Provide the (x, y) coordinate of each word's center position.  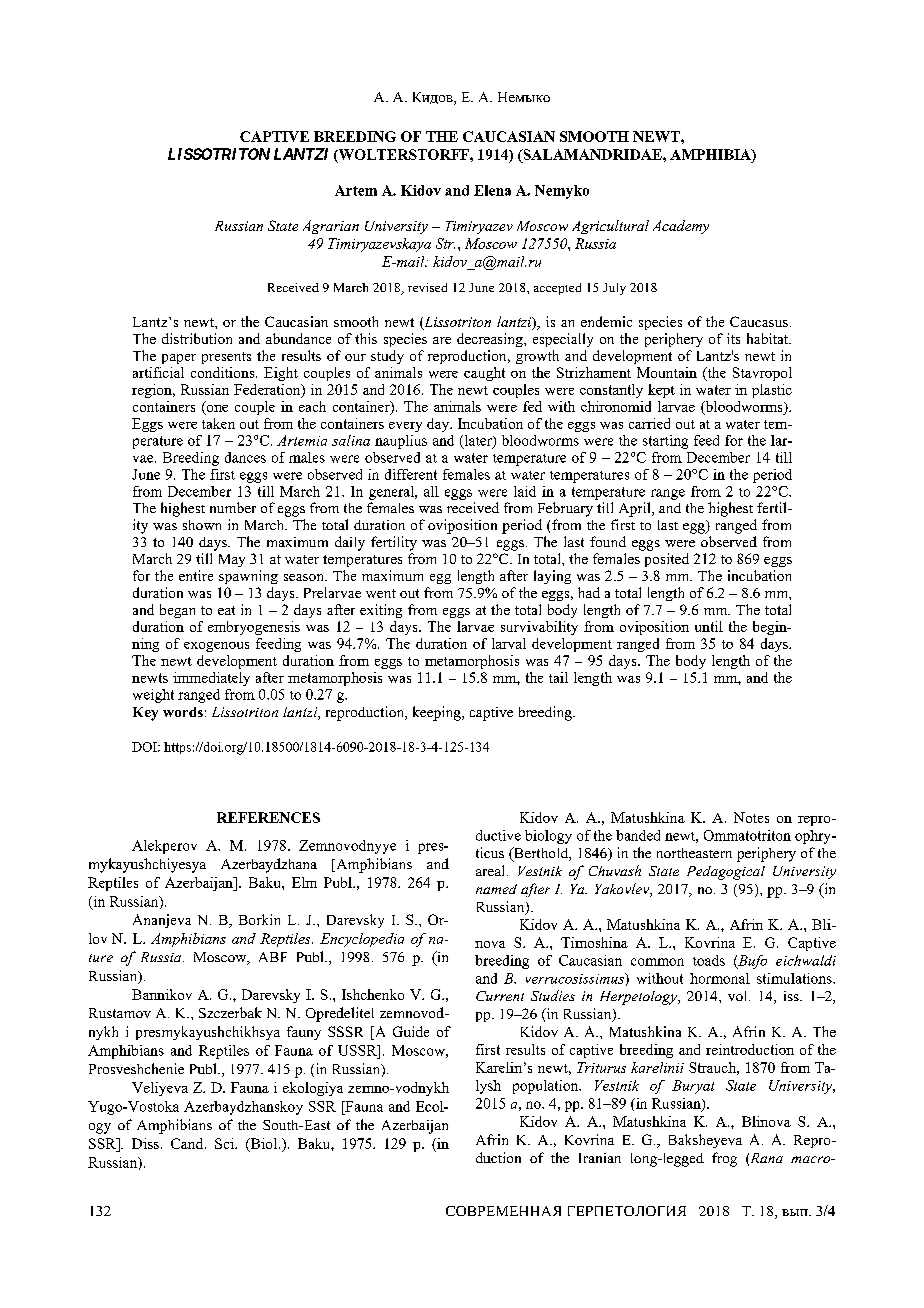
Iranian (600, 1158)
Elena (492, 190)
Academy (681, 227)
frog (724, 1159)
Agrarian (331, 227)
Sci (225, 1143)
